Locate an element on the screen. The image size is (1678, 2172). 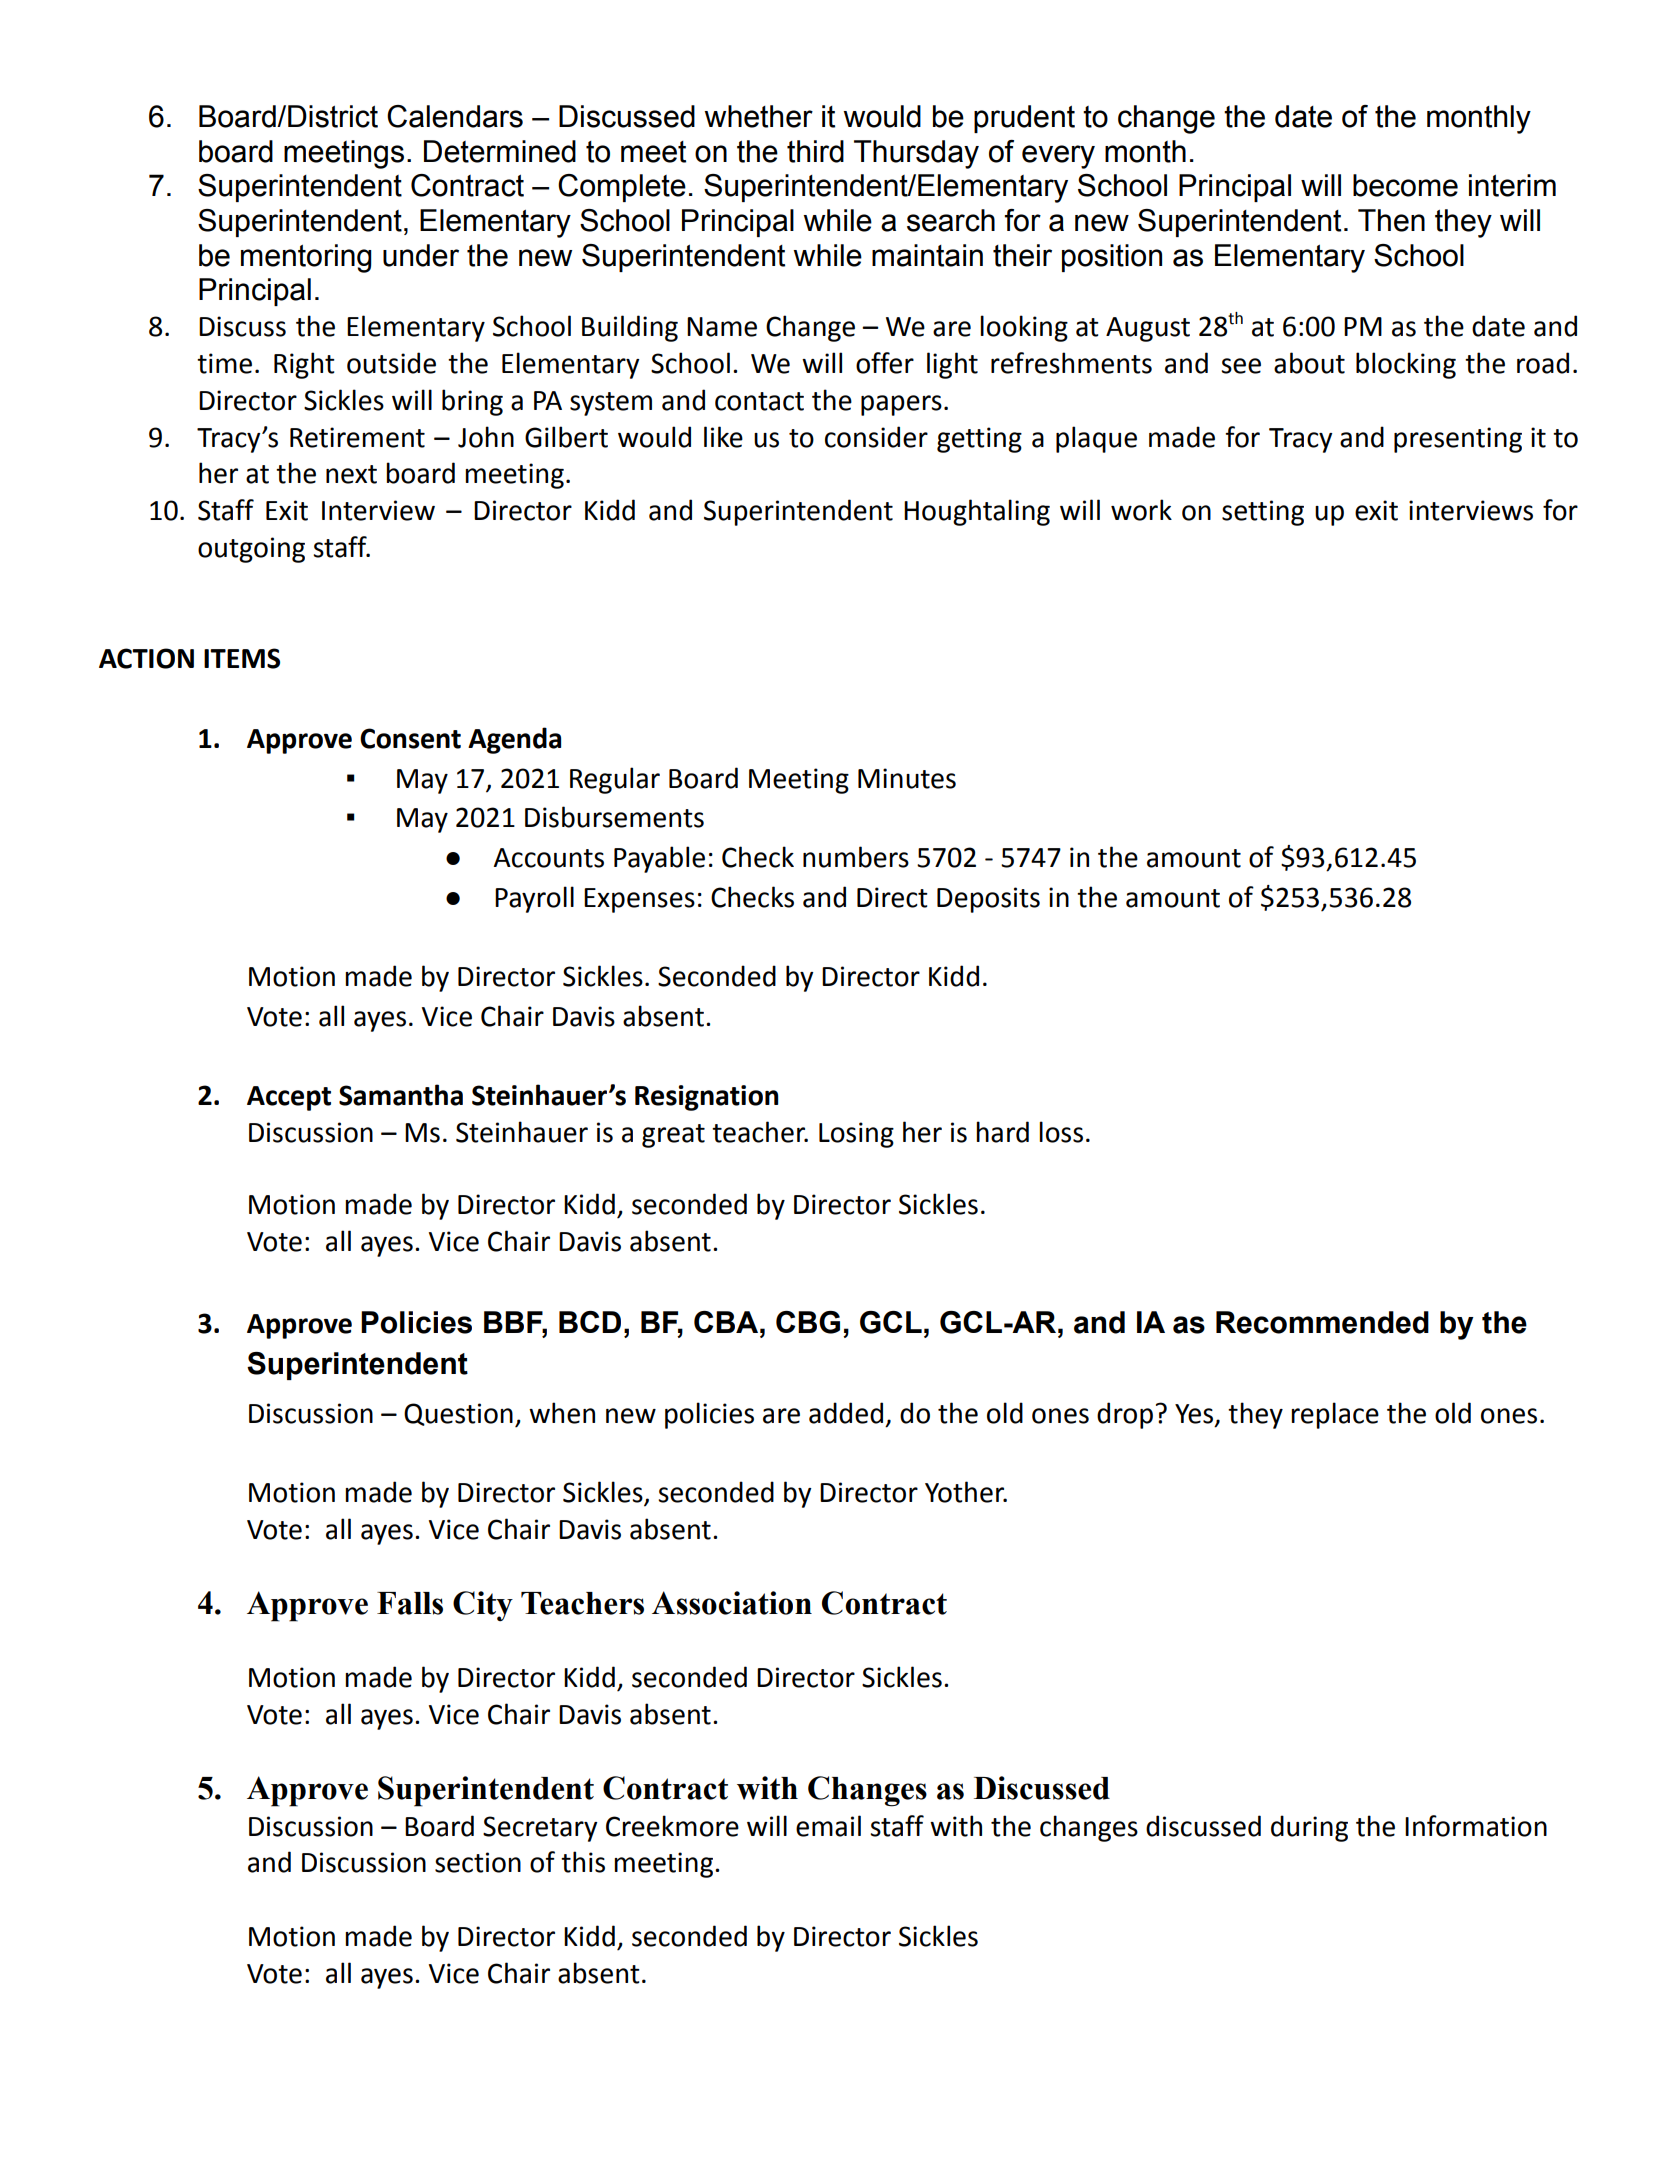
added is located at coordinates (846, 1413).
